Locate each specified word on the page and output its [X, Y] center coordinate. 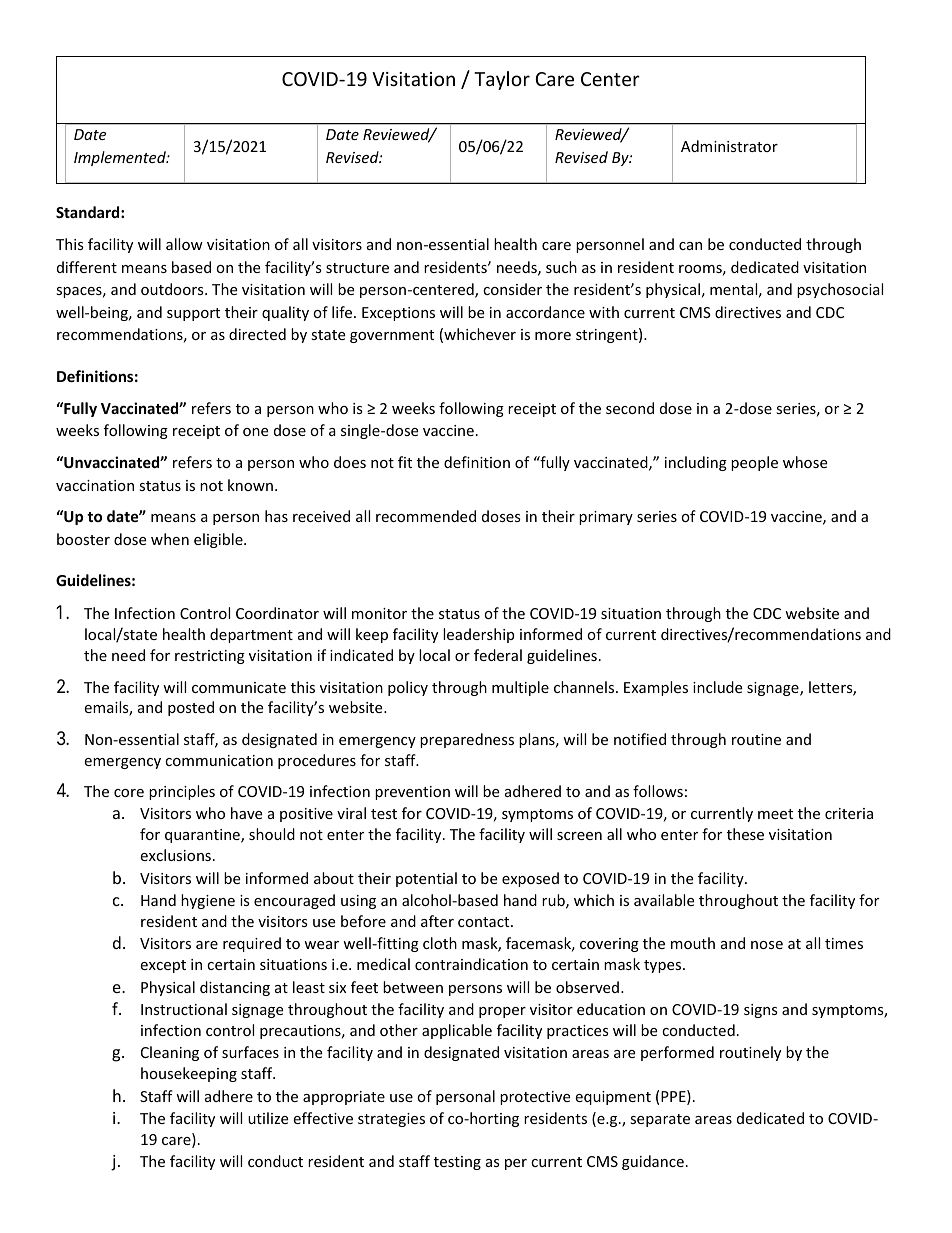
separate [660, 1120]
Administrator [729, 146]
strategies [391, 1120]
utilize [268, 1118]
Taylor [502, 80]
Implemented [121, 158]
